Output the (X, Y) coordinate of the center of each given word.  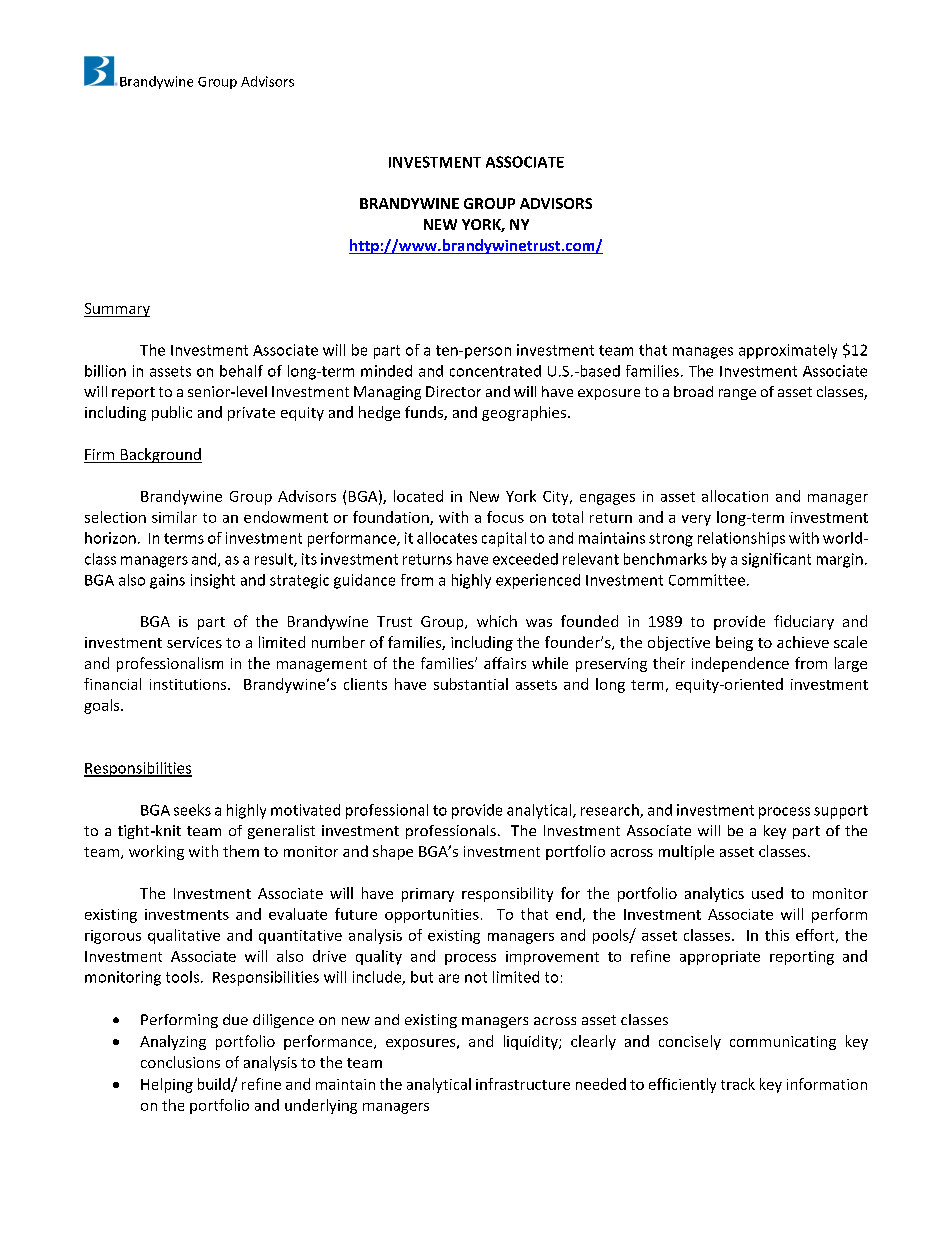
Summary (117, 310)
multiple (686, 852)
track (738, 1084)
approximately (788, 351)
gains (167, 581)
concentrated (495, 371)
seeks (192, 810)
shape (393, 852)
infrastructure (523, 1084)
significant (776, 560)
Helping (167, 1085)
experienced (538, 581)
